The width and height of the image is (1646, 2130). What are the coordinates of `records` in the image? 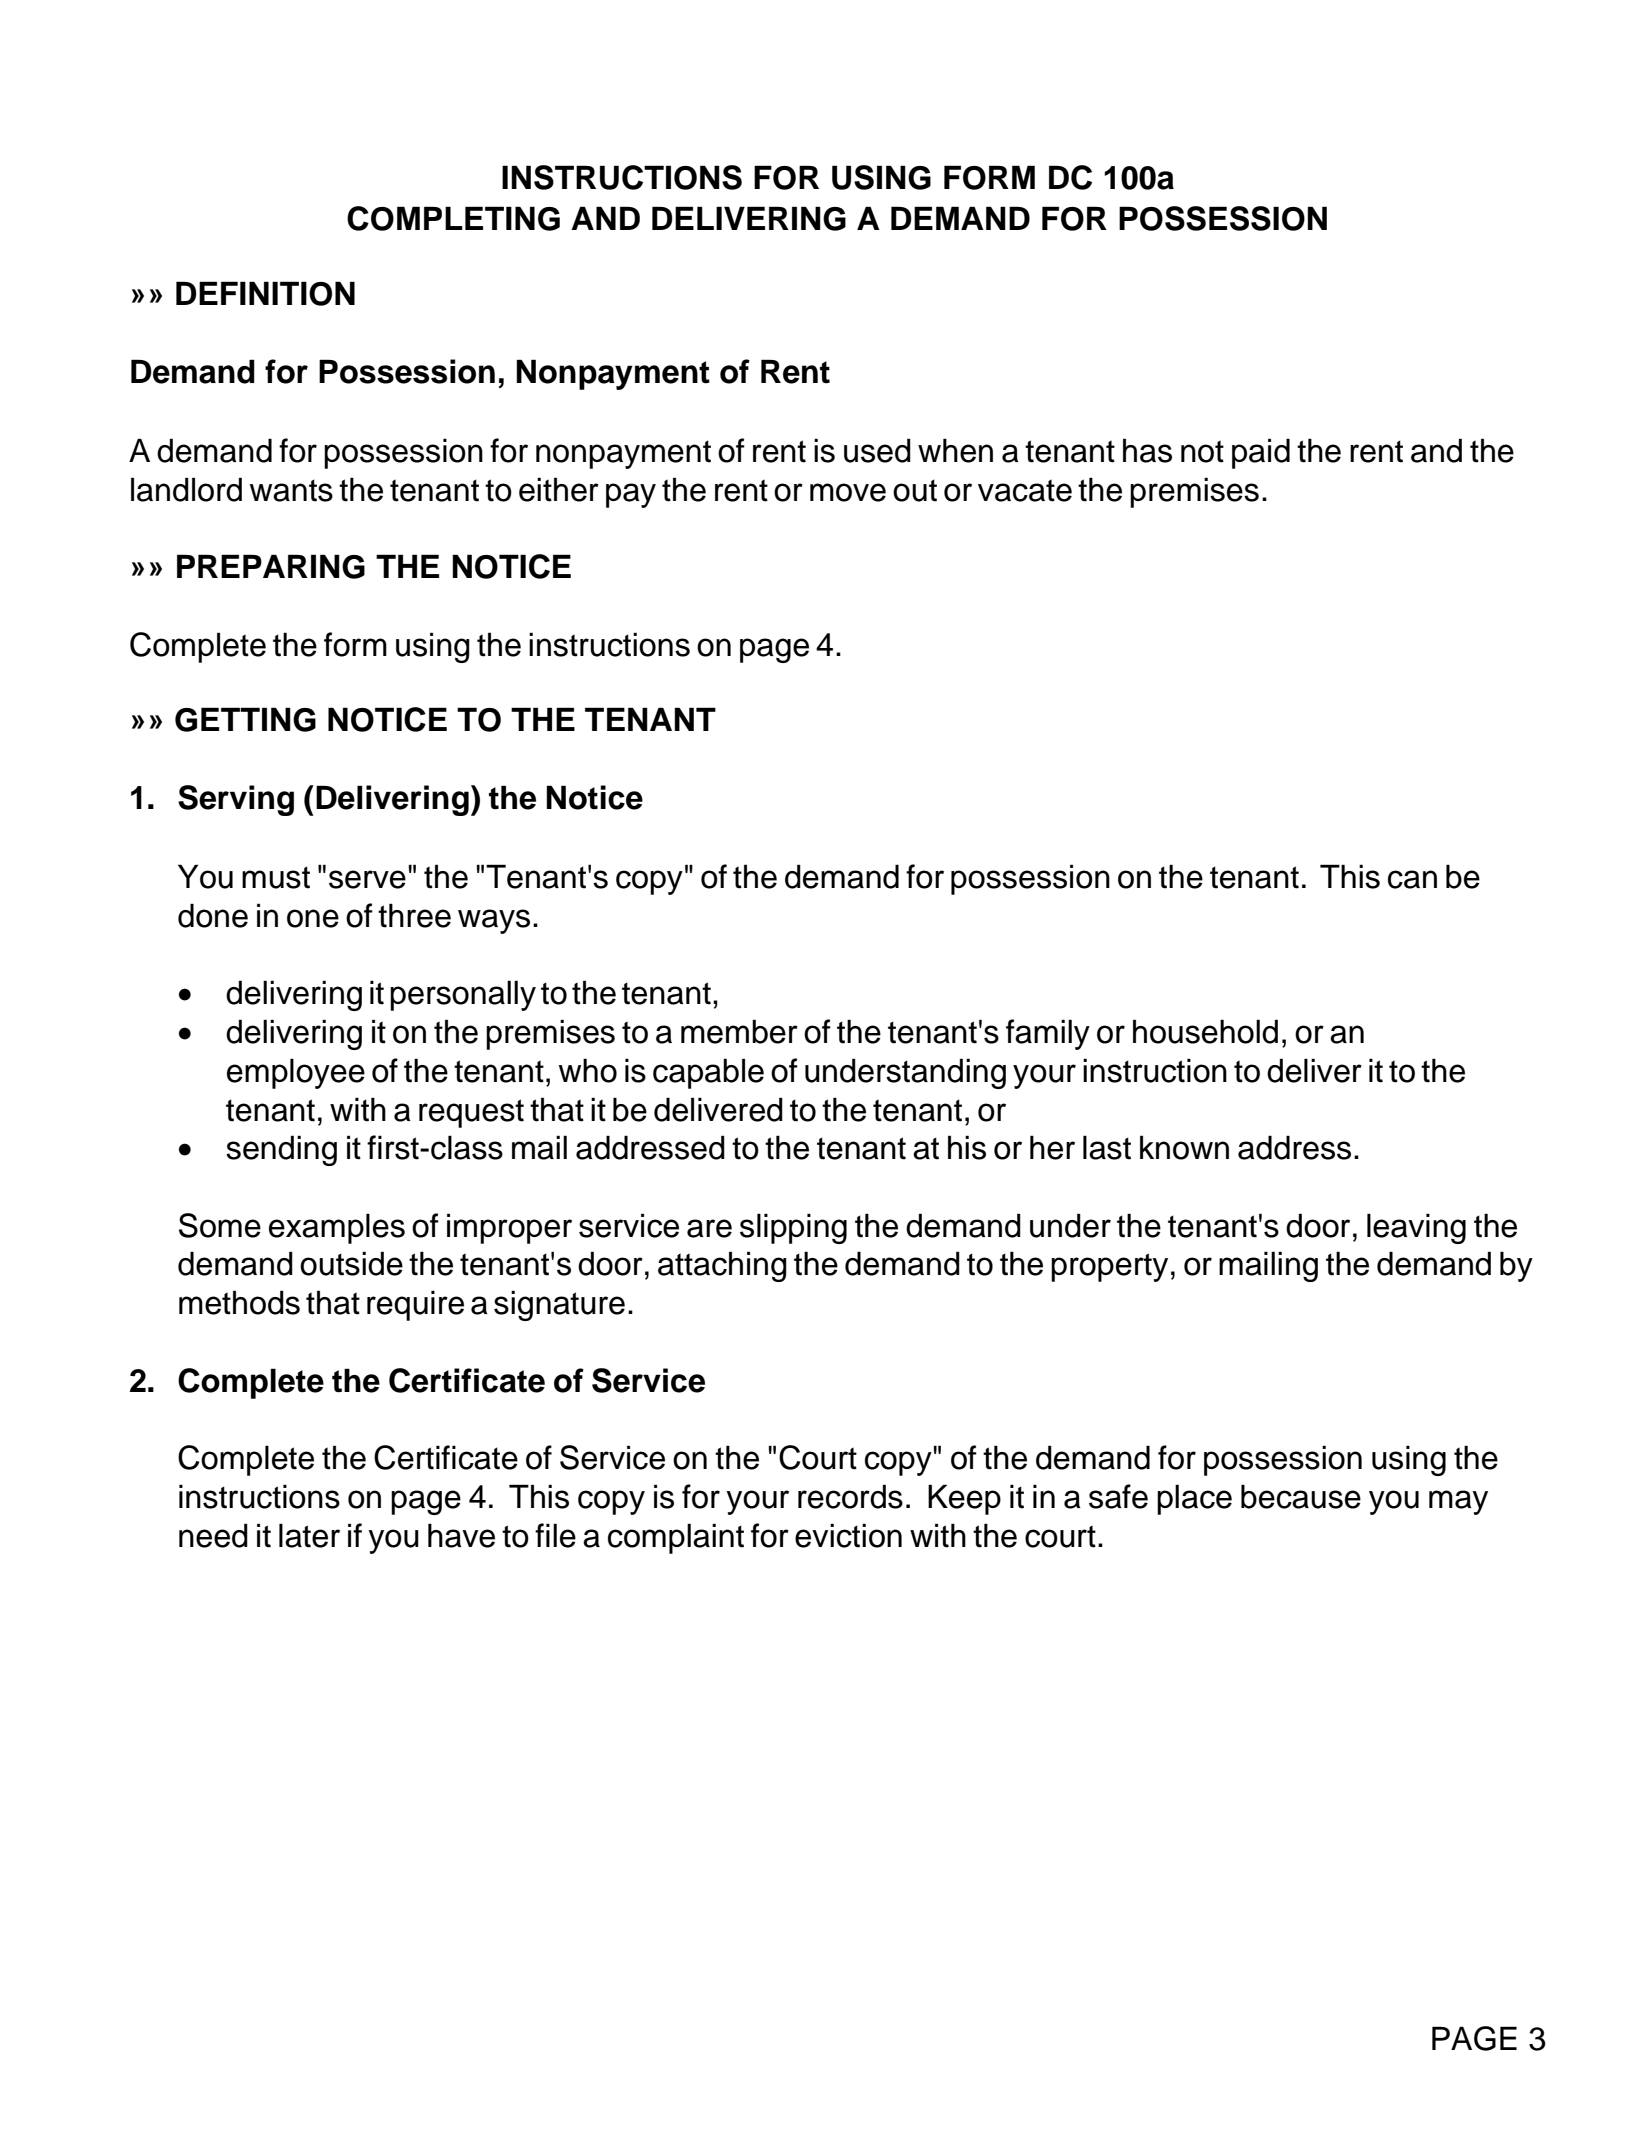 It's located at (850, 1496).
